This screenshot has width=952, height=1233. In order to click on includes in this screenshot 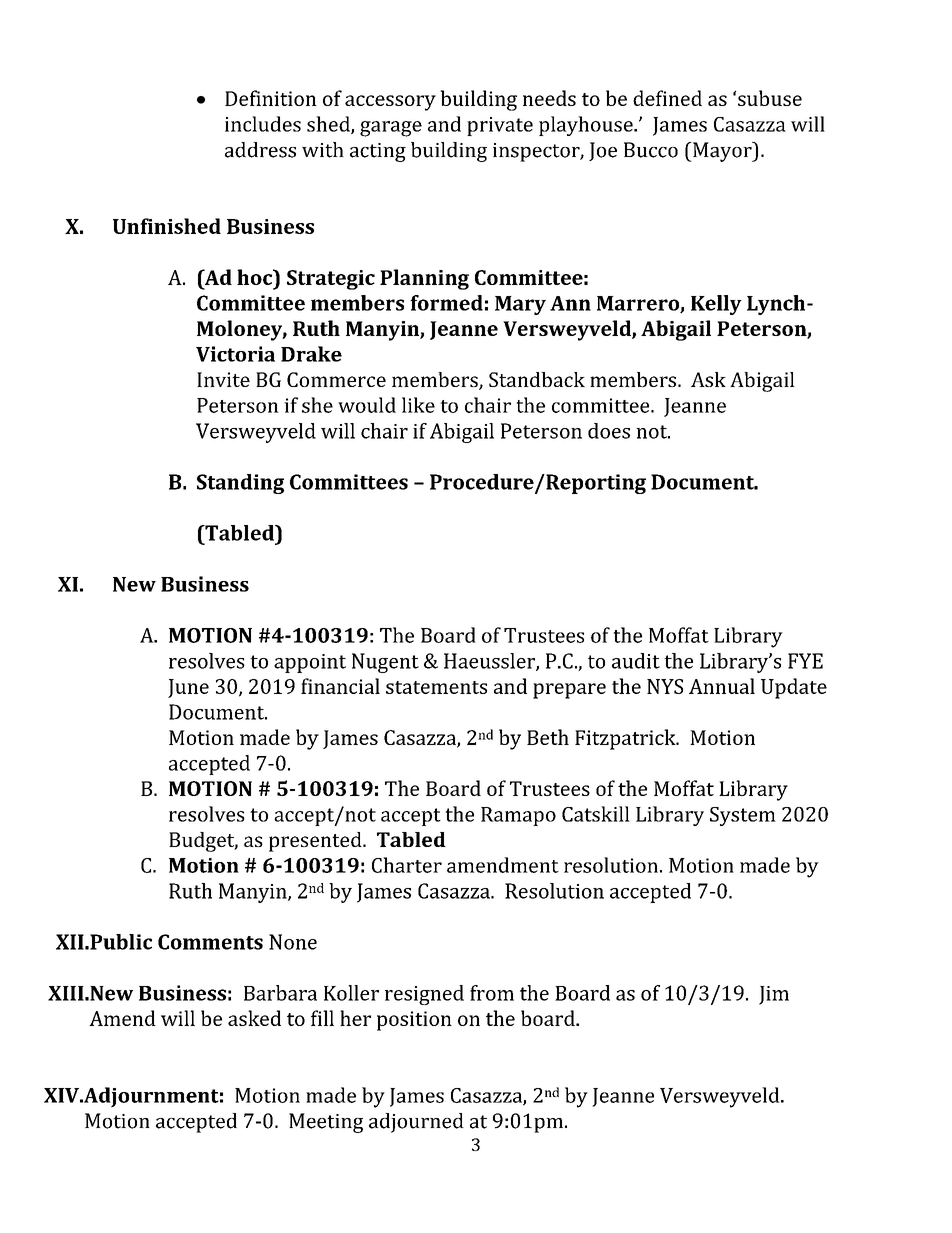, I will do `click(263, 124)`.
